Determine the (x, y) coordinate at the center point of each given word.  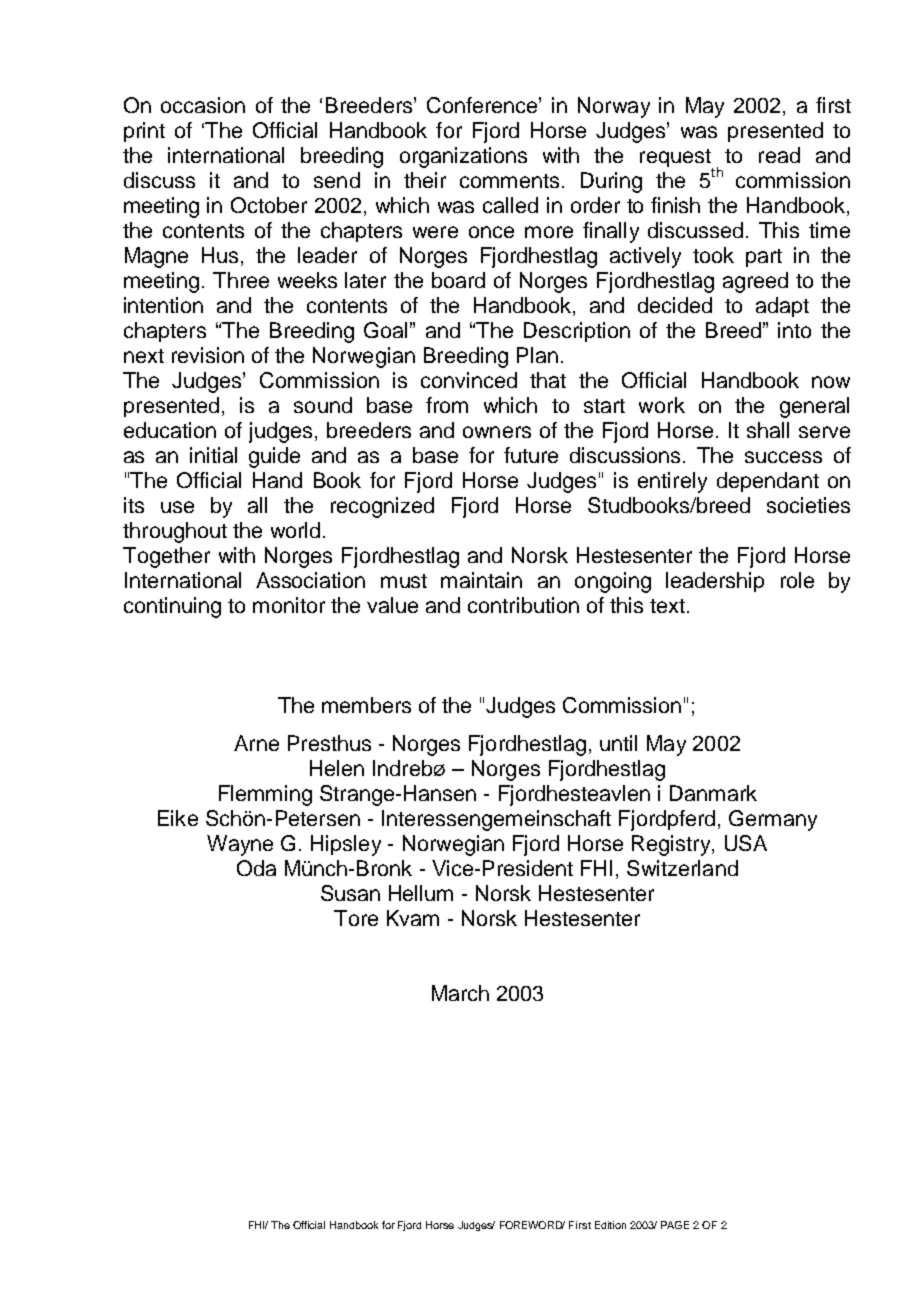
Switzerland (682, 868)
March (460, 993)
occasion (203, 105)
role (797, 580)
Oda (256, 868)
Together (166, 557)
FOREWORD (532, 1225)
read (779, 155)
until (618, 743)
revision (208, 355)
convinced (469, 380)
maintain (481, 580)
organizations (463, 157)
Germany (773, 820)
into (794, 330)
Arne (256, 743)
